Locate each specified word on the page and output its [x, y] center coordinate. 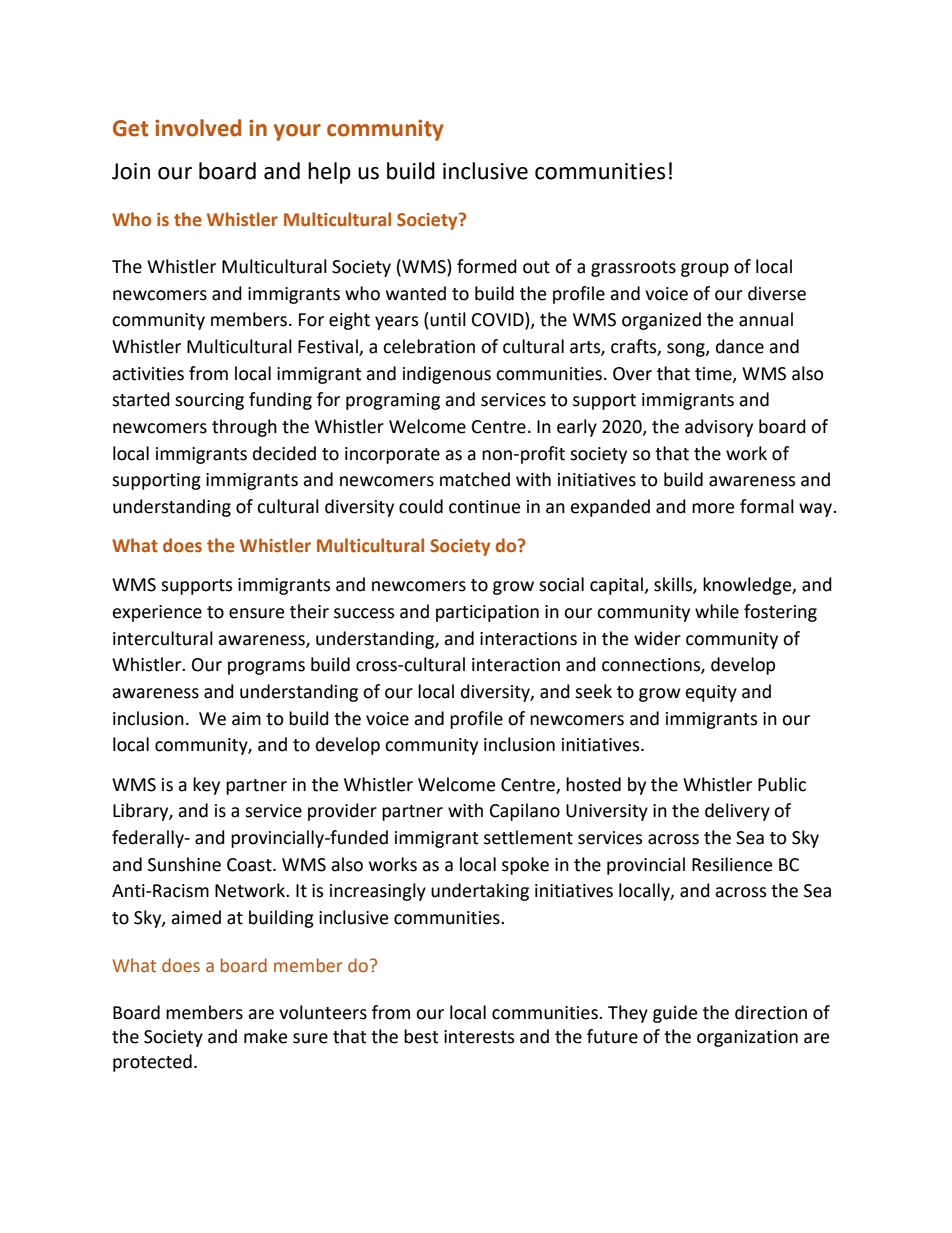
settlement [528, 837]
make [265, 1036]
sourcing [209, 401]
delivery [737, 812]
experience [157, 613]
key [206, 786]
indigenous [447, 375]
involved [198, 128]
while [717, 611]
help [329, 173]
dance [740, 346]
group [705, 270]
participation [487, 613]
